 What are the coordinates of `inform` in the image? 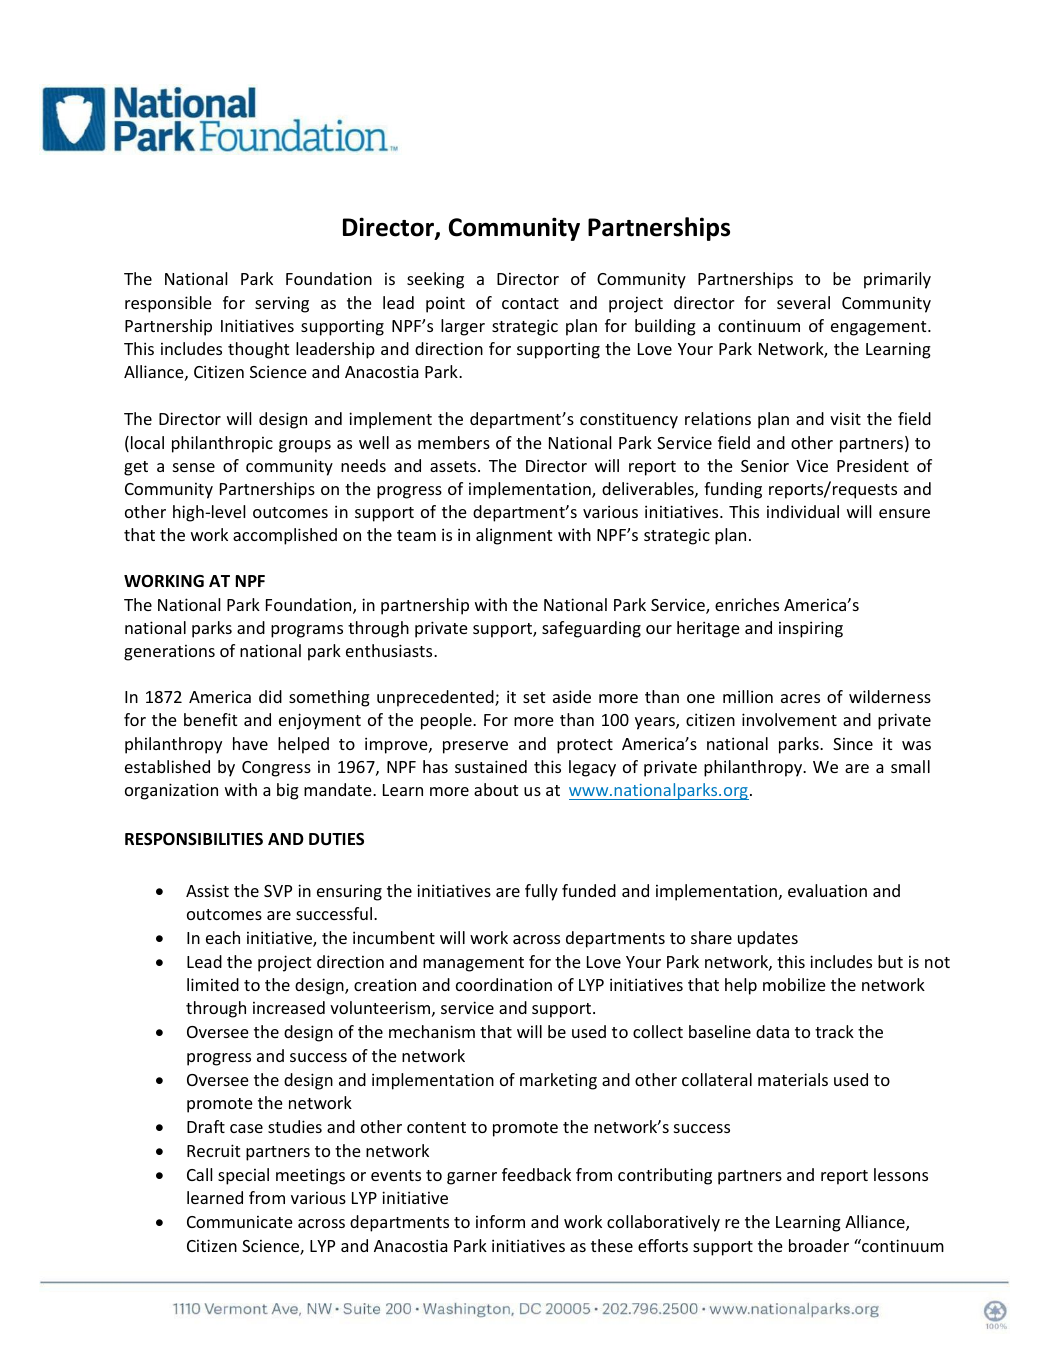 It's located at (500, 1221).
